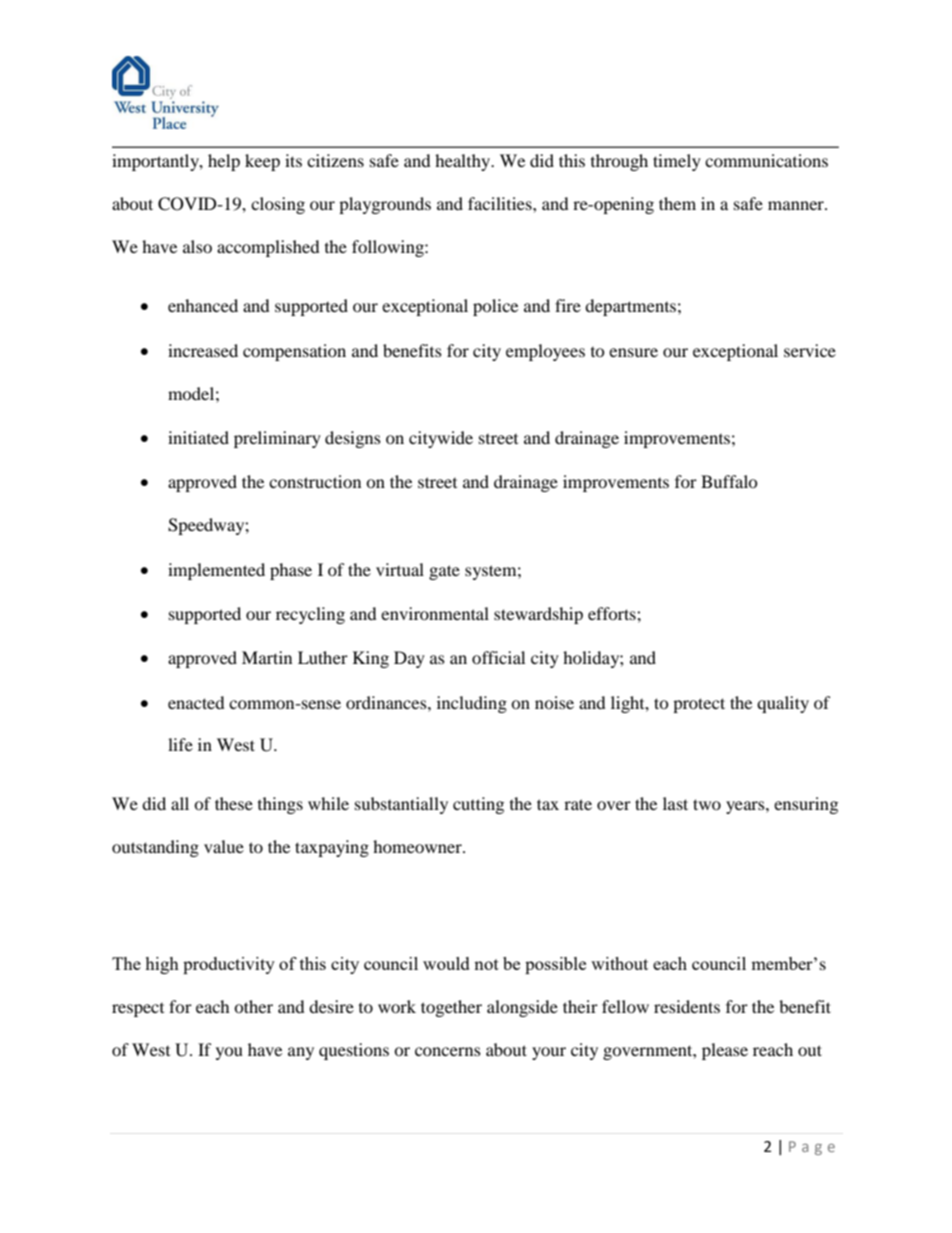 This screenshot has width=952, height=1233. What do you see at coordinates (766, 160) in the screenshot?
I see `communications` at bounding box center [766, 160].
